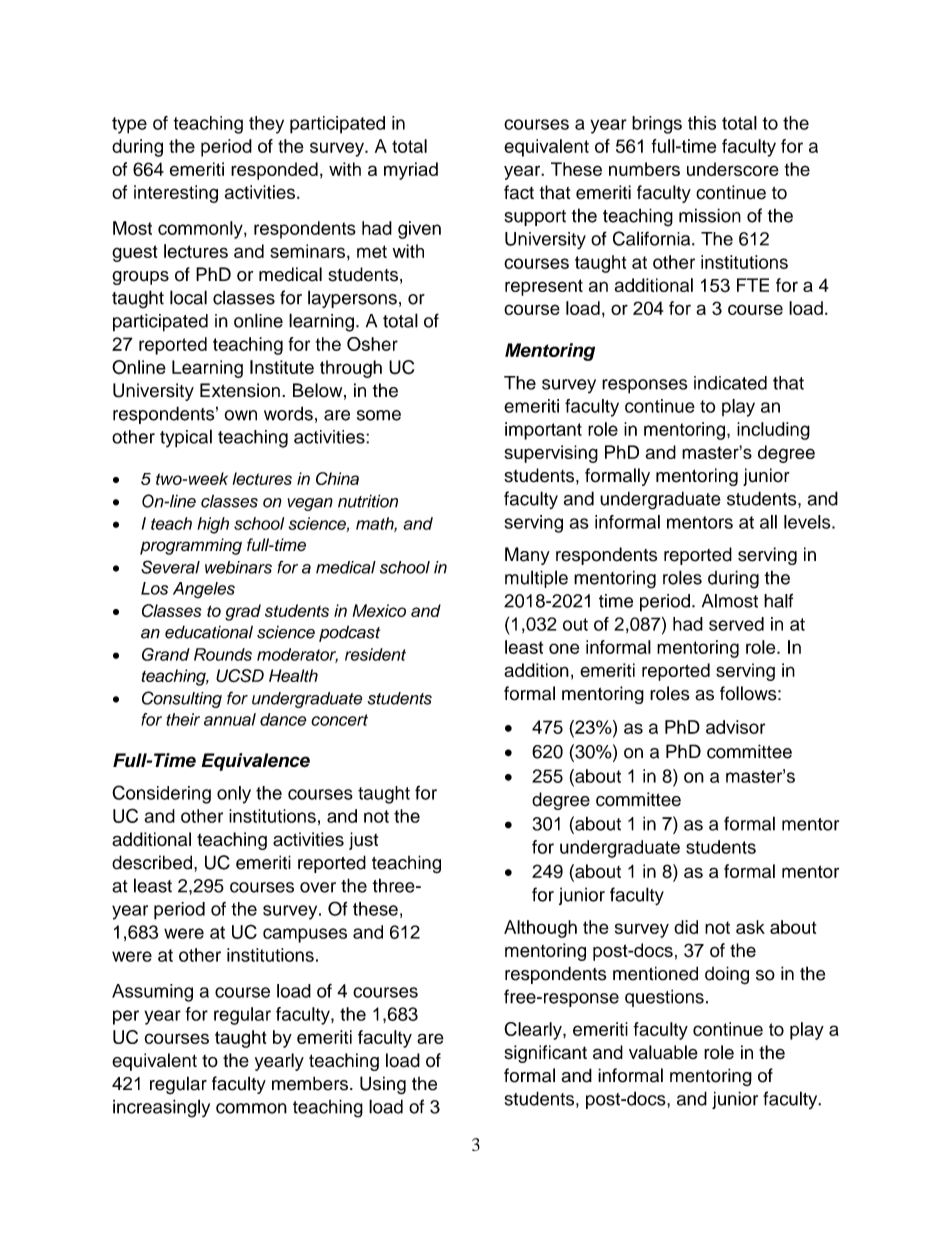  Describe the element at coordinates (379, 415) in the screenshot. I see `some` at that location.
